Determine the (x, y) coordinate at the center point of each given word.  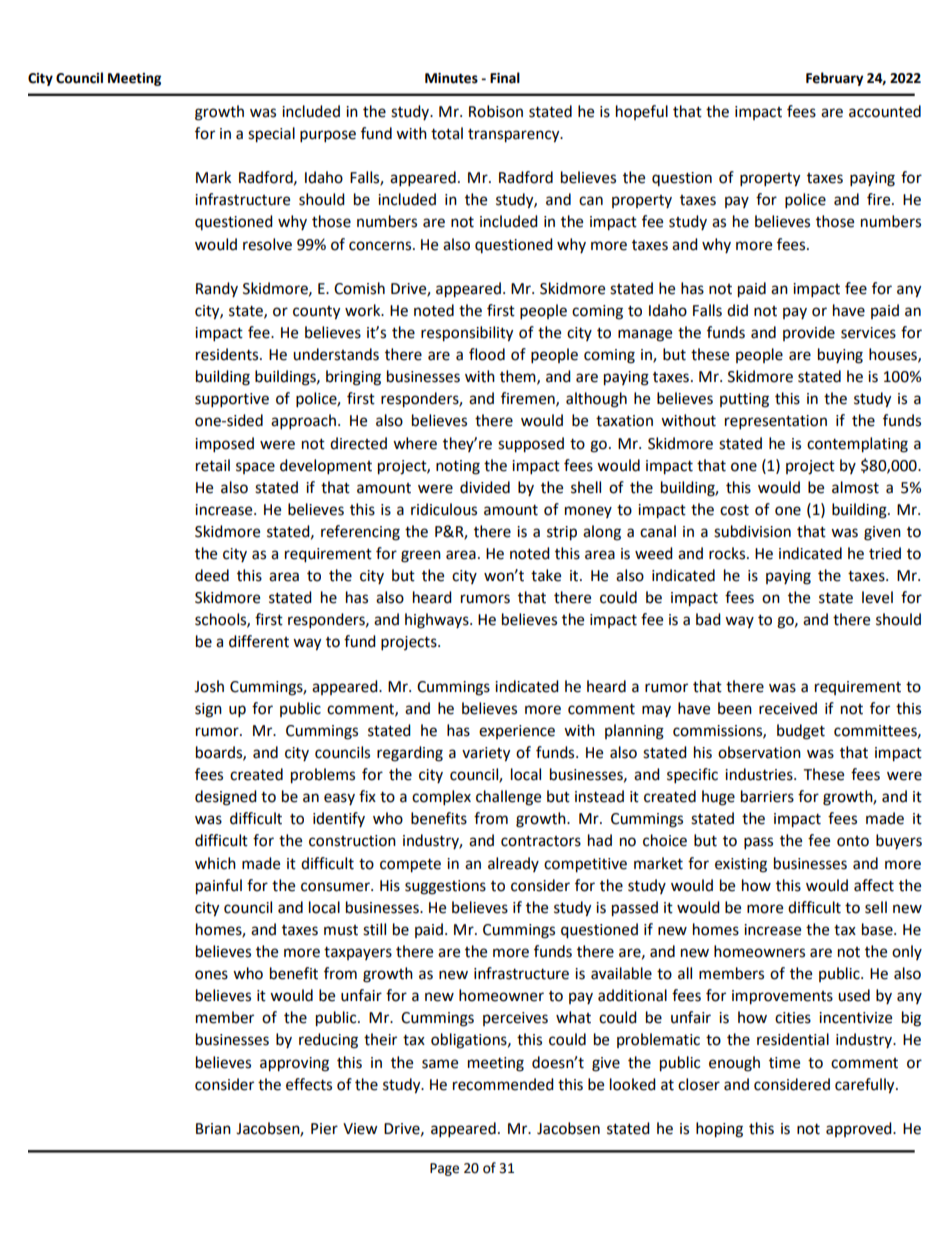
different (259, 641)
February (835, 79)
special (271, 135)
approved (860, 1129)
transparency (515, 136)
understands (336, 354)
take (546, 575)
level (877, 597)
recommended (503, 1084)
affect (874, 885)
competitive (585, 865)
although (596, 400)
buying (840, 356)
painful (219, 887)
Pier (324, 1129)
